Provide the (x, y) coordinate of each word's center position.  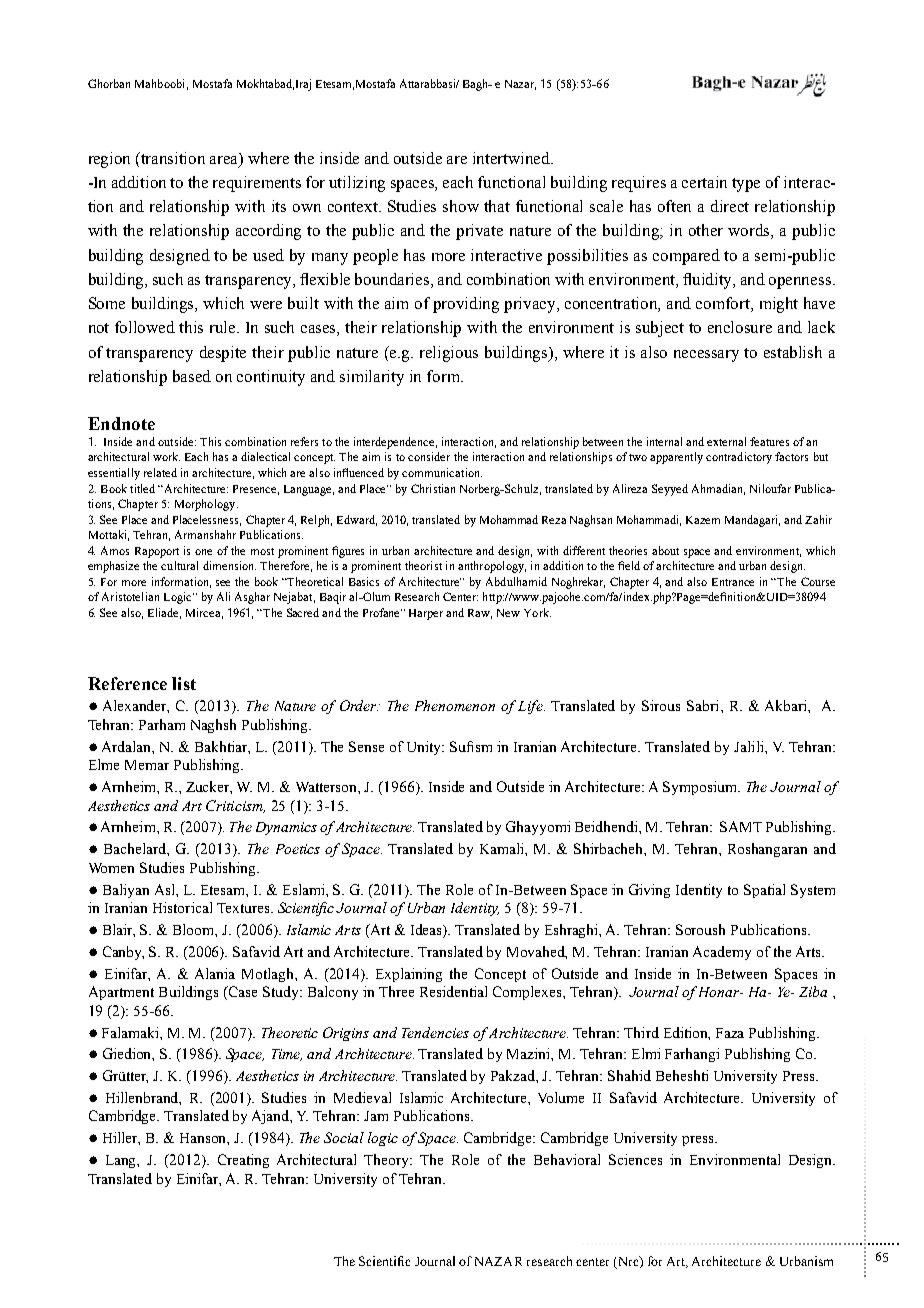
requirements (257, 184)
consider (429, 456)
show (461, 206)
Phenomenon (455, 705)
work (166, 456)
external (726, 441)
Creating (243, 1161)
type (746, 185)
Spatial (764, 891)
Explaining (409, 975)
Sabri (704, 705)
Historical (182, 907)
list (184, 683)
